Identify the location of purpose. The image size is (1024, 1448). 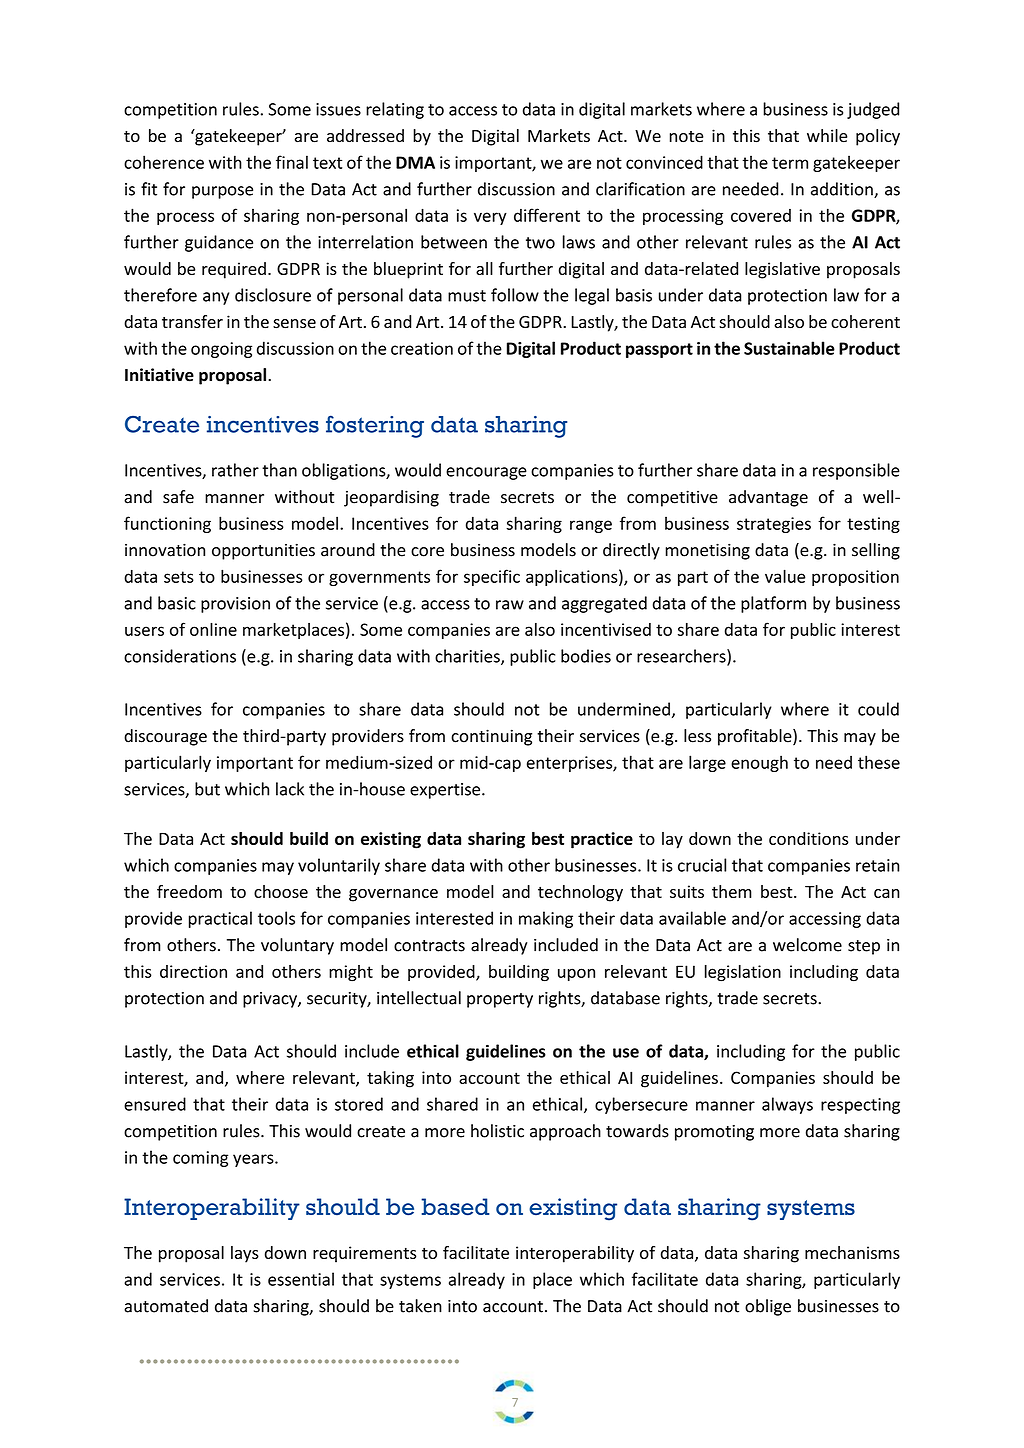
(222, 192).
